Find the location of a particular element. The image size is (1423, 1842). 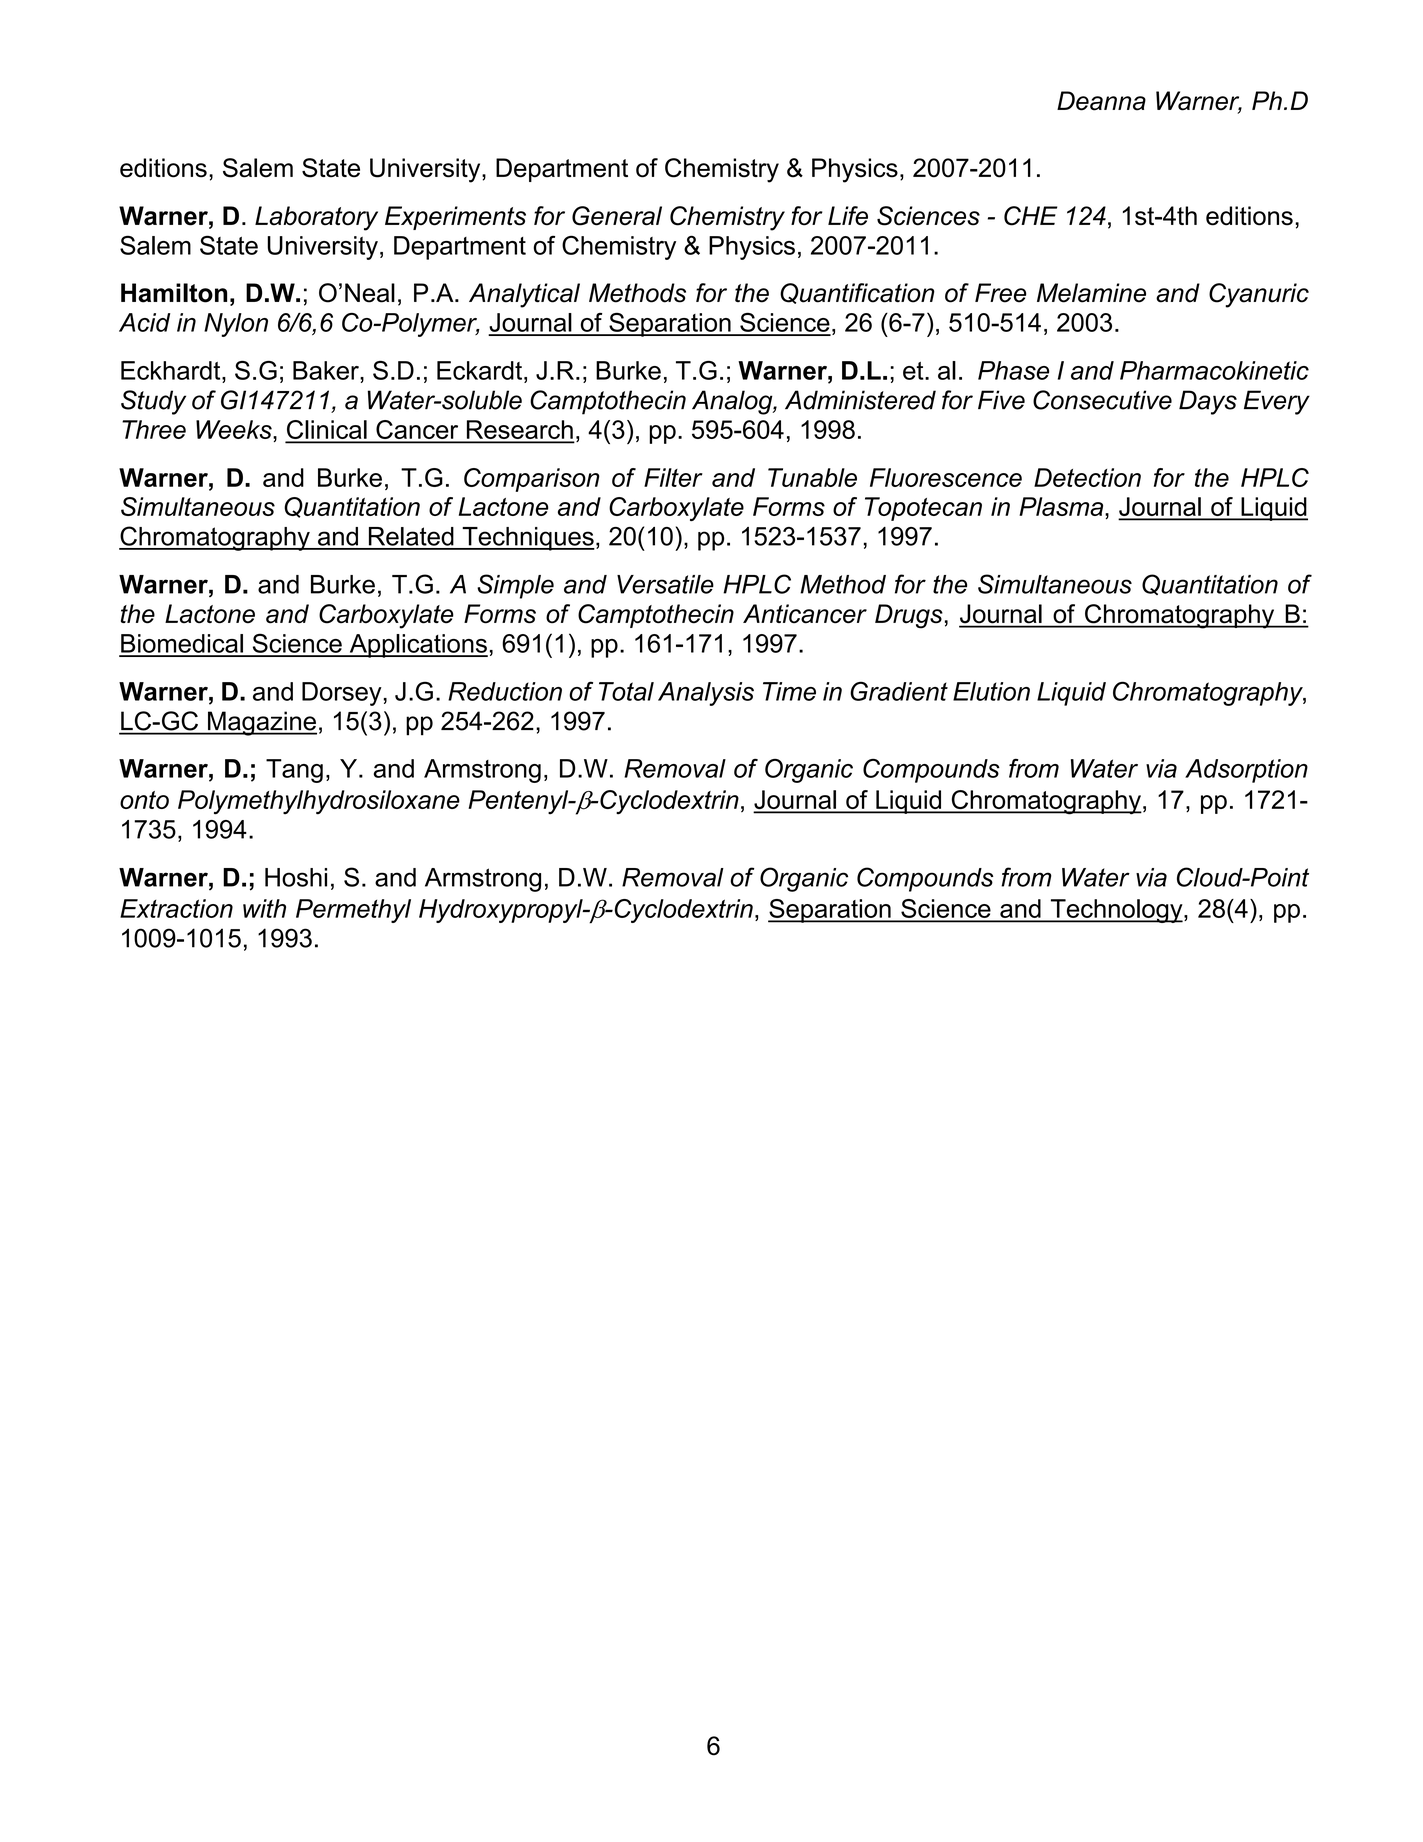

Hoshi is located at coordinates (296, 877).
